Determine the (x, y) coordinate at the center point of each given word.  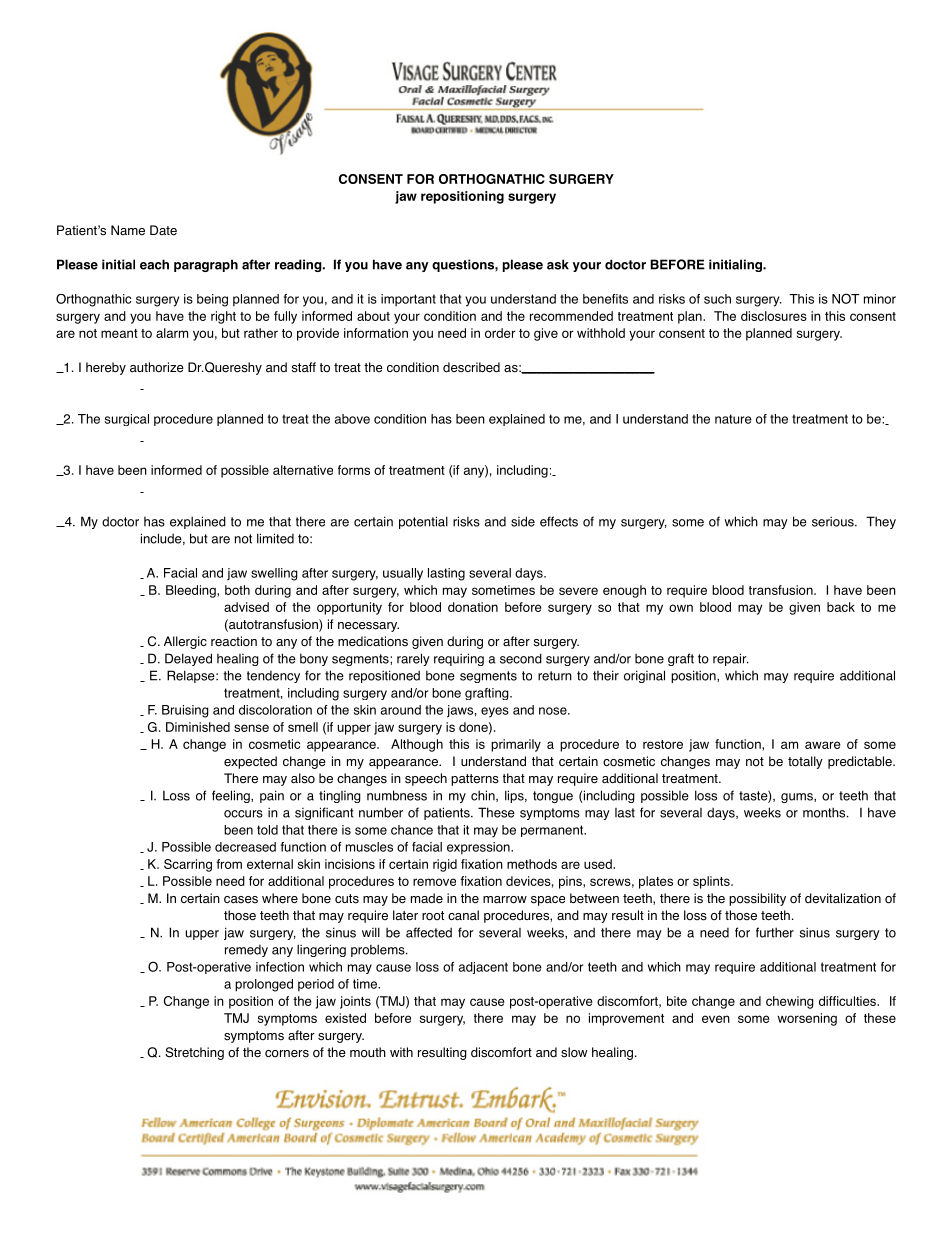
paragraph (206, 265)
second (521, 658)
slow (574, 1052)
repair (731, 659)
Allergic (185, 642)
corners (287, 1054)
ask (558, 264)
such (717, 299)
